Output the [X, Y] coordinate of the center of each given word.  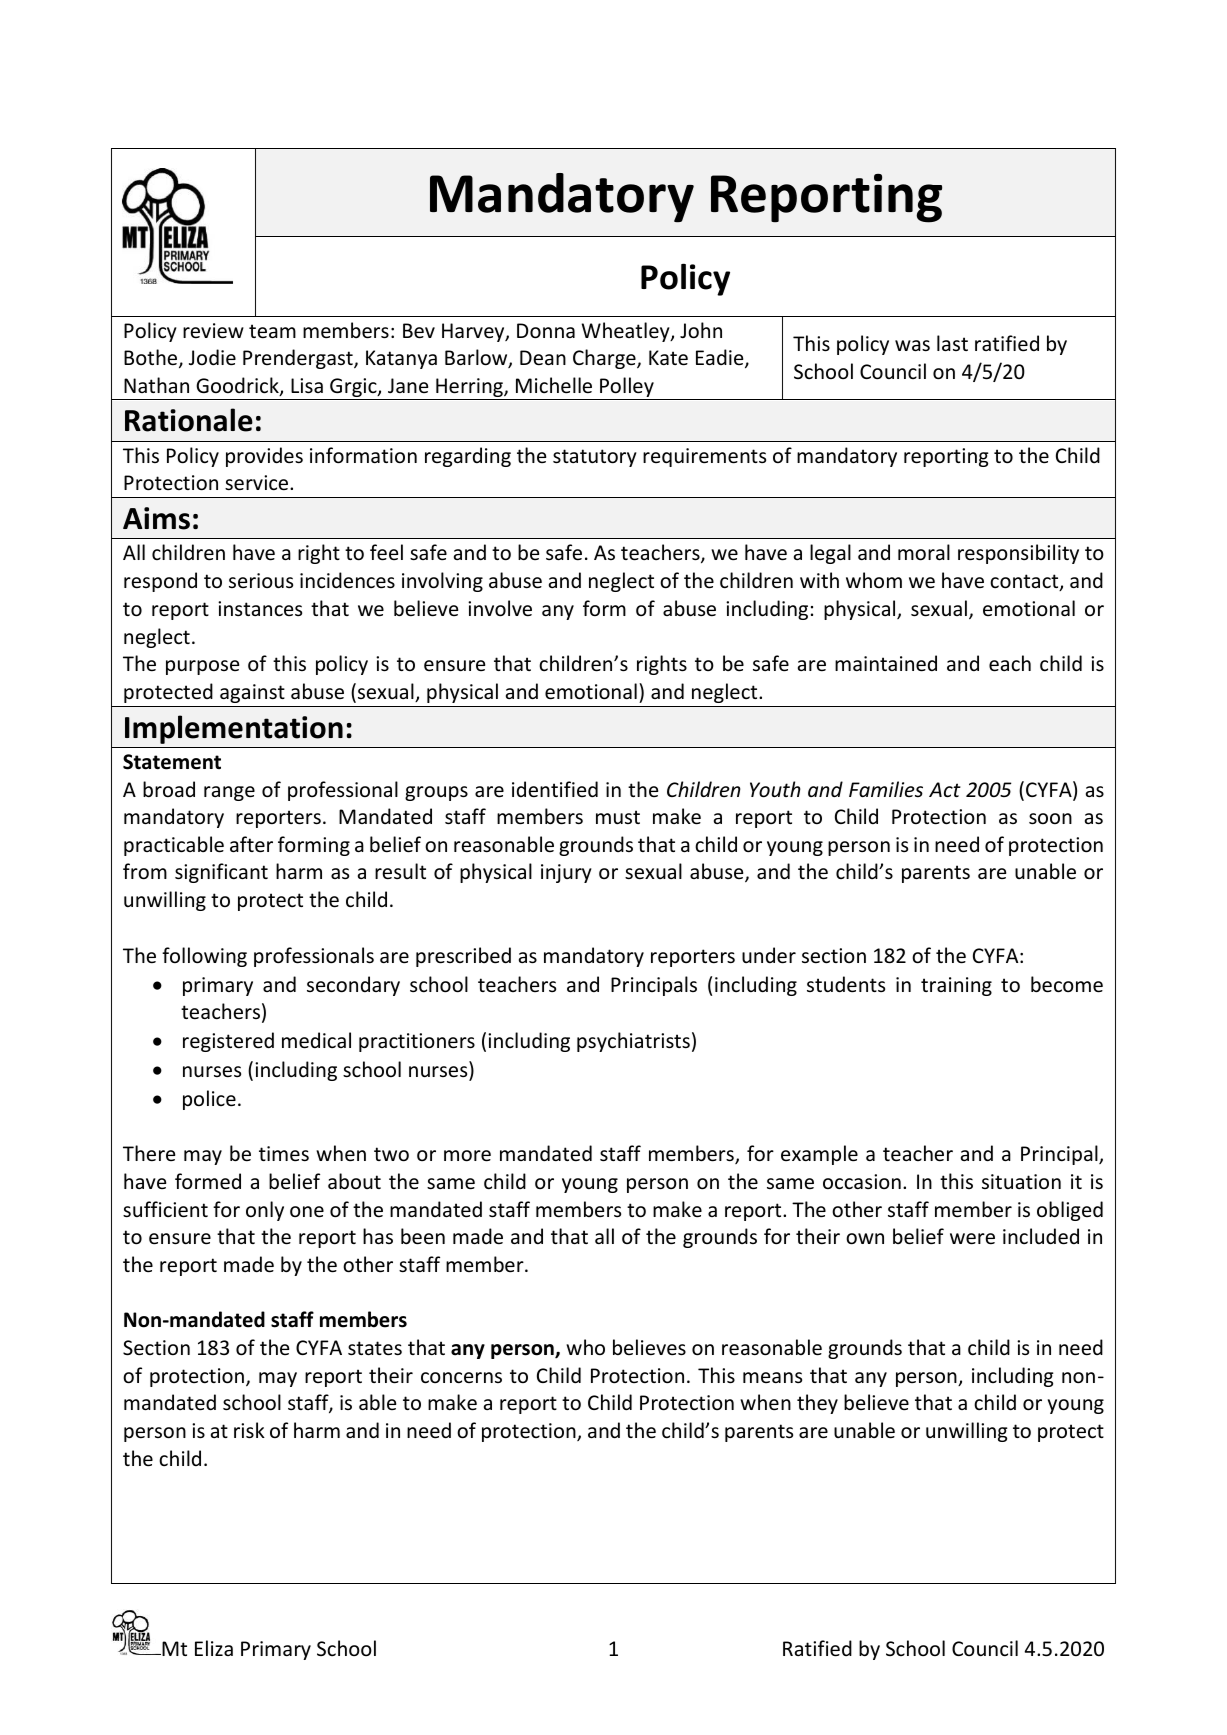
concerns [461, 1378]
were [972, 1239]
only [265, 1211]
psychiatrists [633, 1042]
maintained [886, 663]
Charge [605, 359]
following [204, 957]
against [252, 693]
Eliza [214, 1648]
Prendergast [299, 359]
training [956, 986]
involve [500, 608]
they [817, 1404]
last [952, 343]
